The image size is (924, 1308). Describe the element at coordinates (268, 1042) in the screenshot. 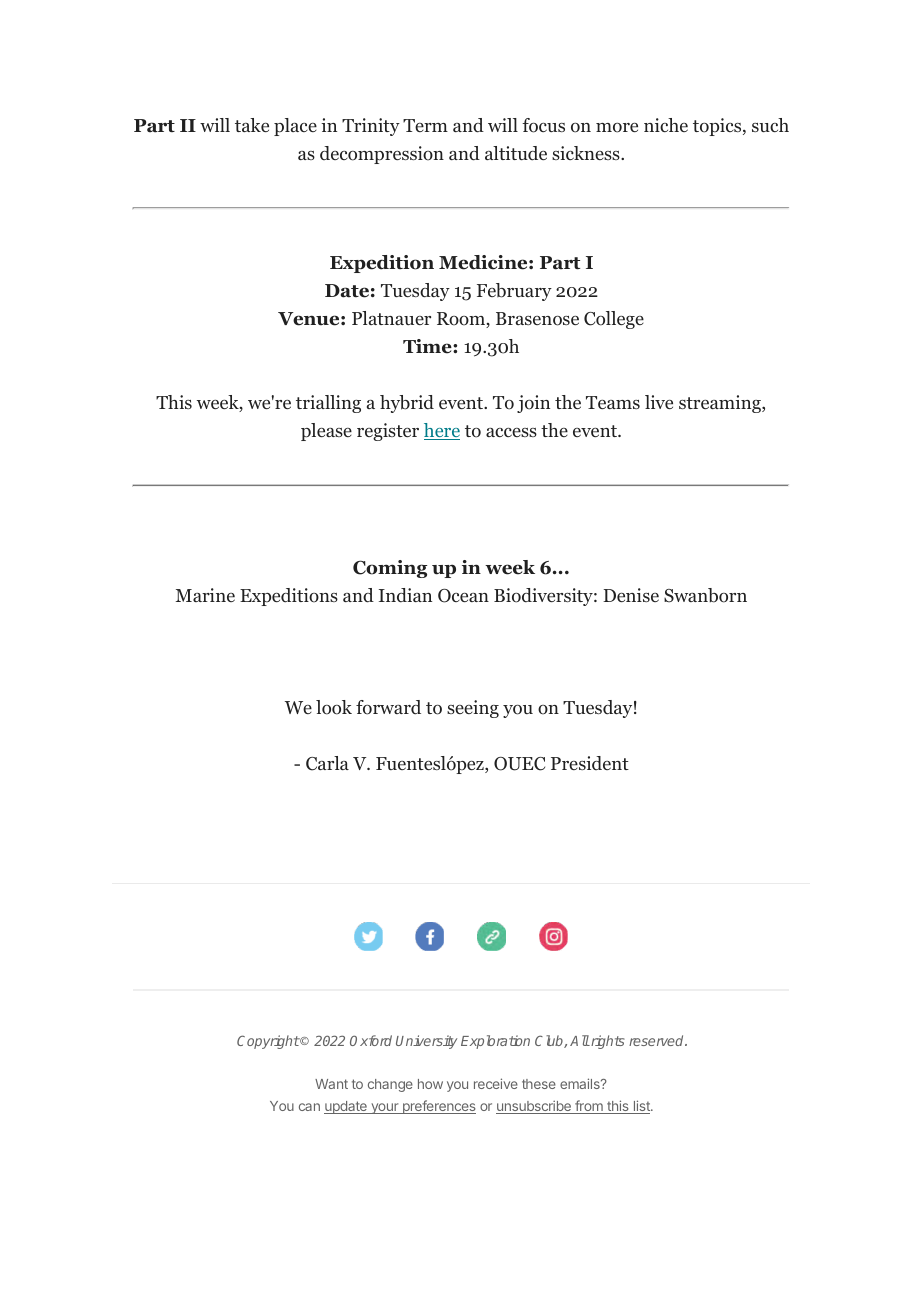

I see `Copyright` at that location.
